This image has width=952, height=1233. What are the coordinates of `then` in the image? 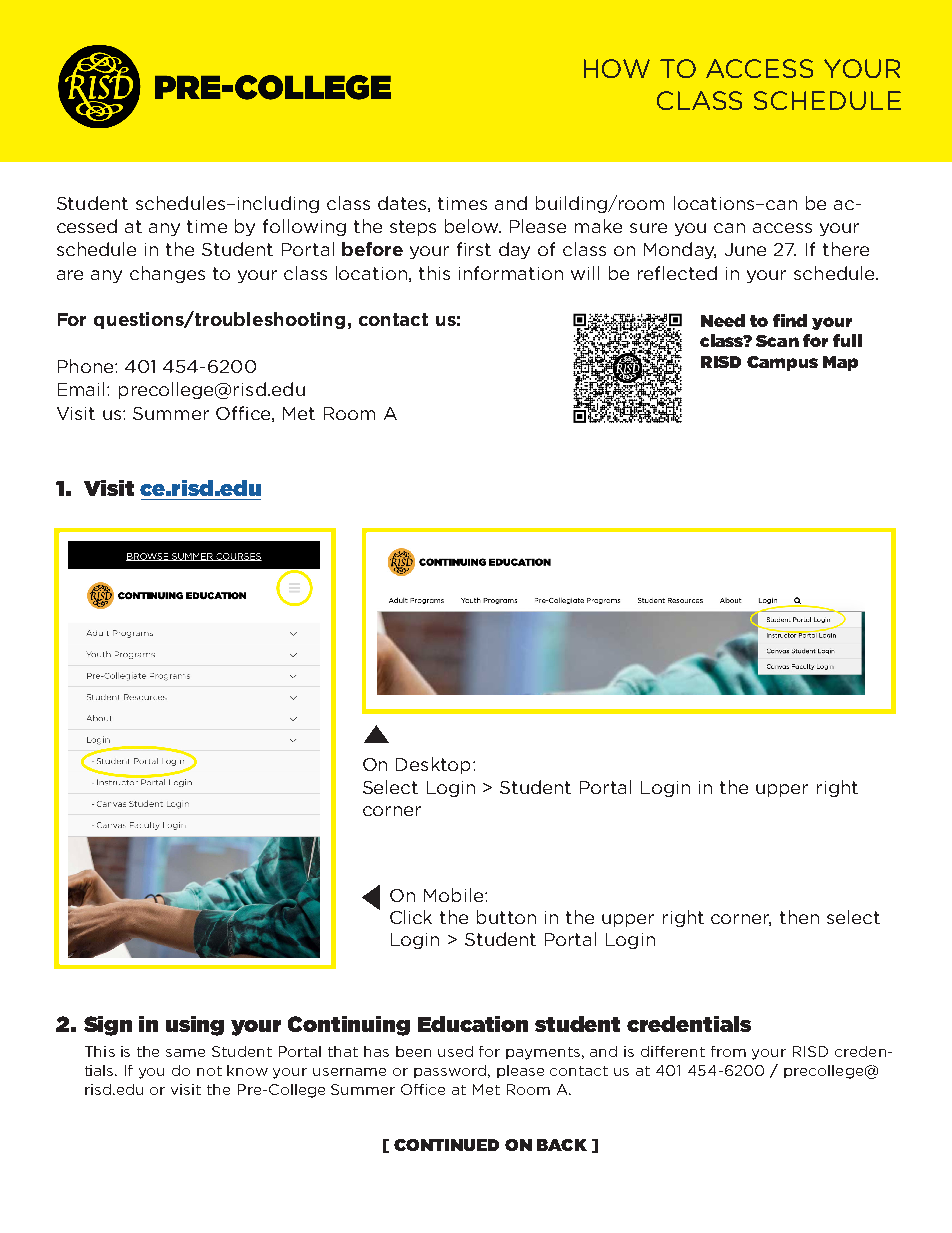 It's located at (799, 917).
